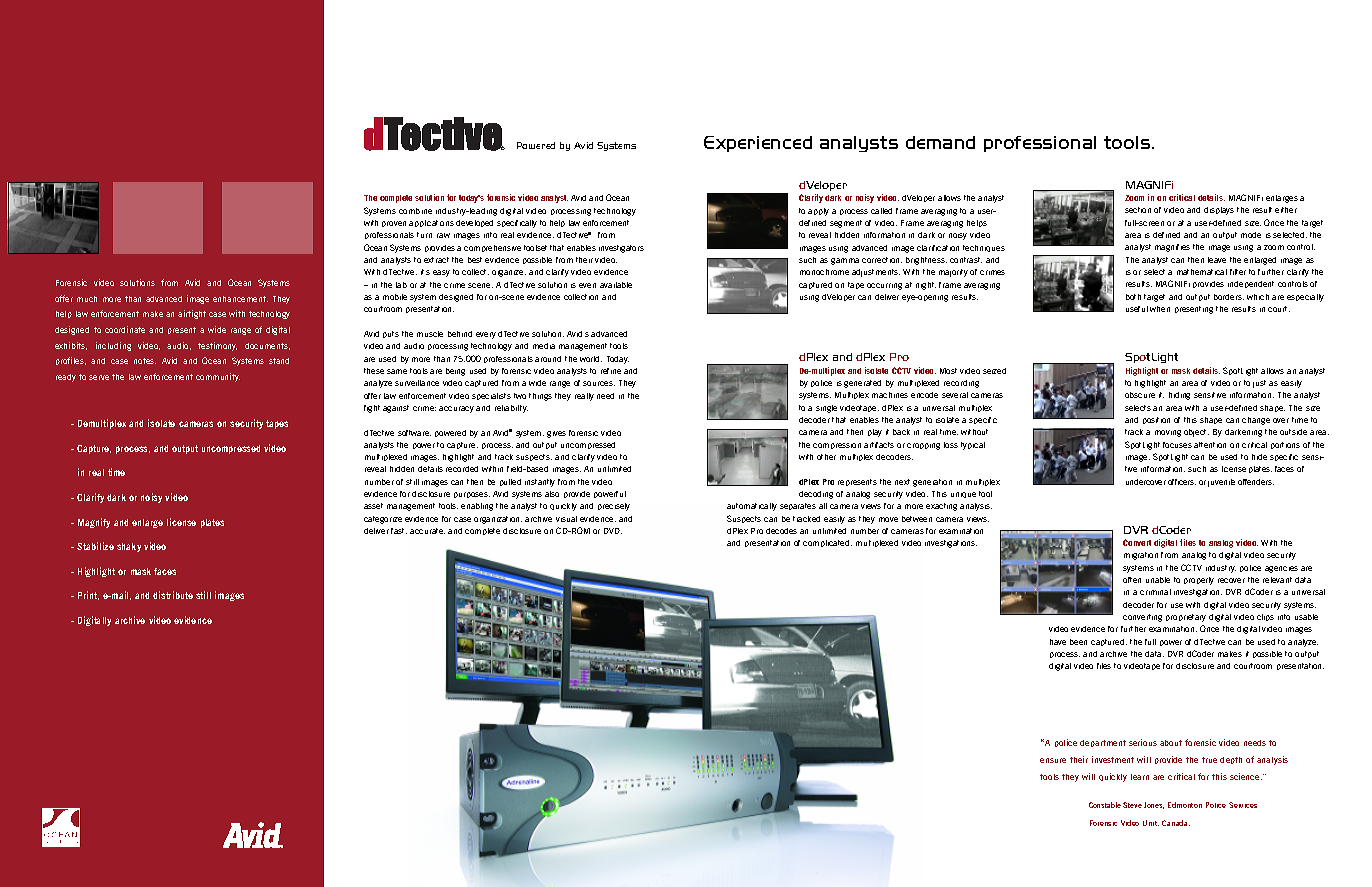  I want to click on ensure, so click(1053, 760).
